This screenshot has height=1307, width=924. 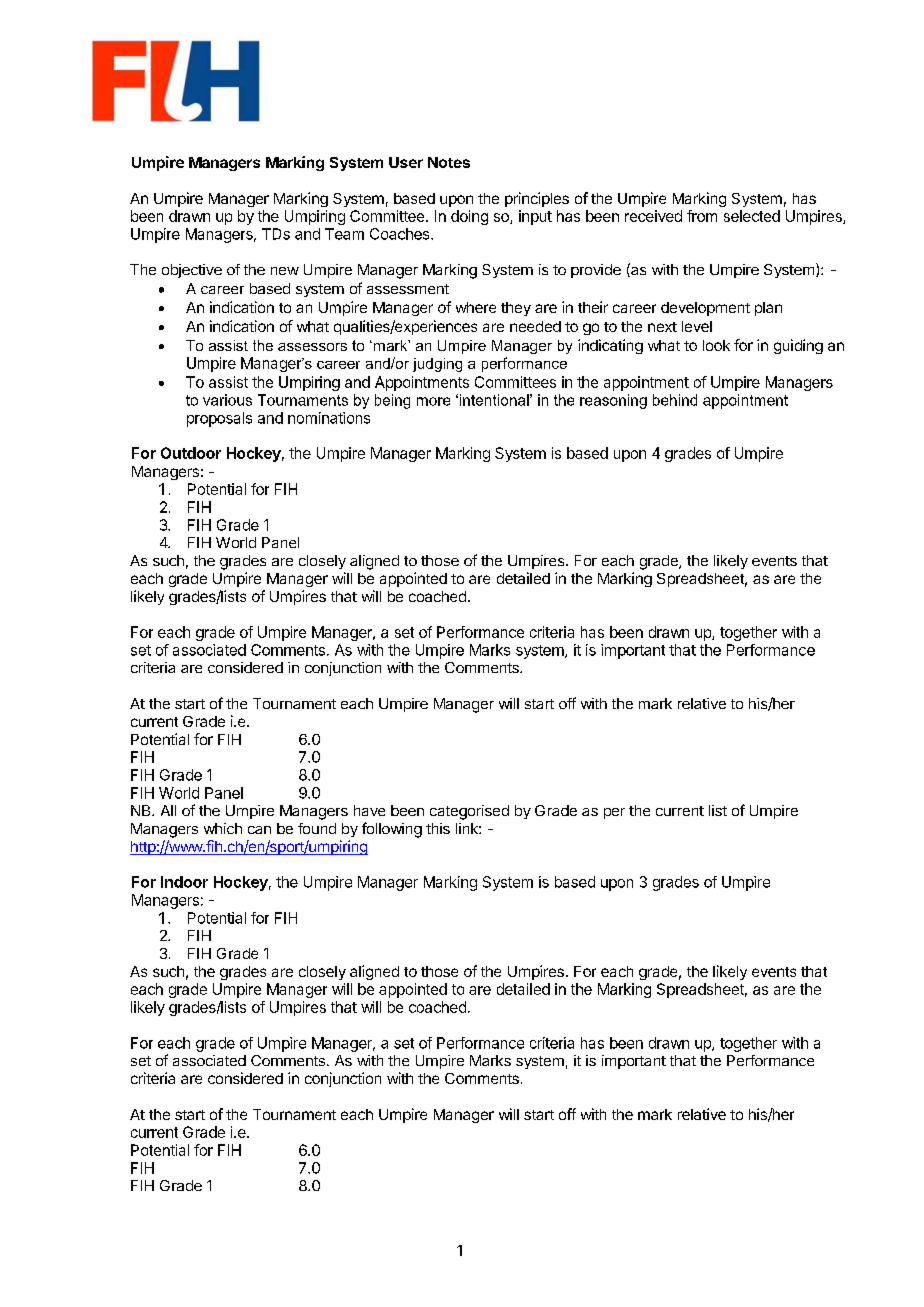 I want to click on Outdoor, so click(x=191, y=453).
